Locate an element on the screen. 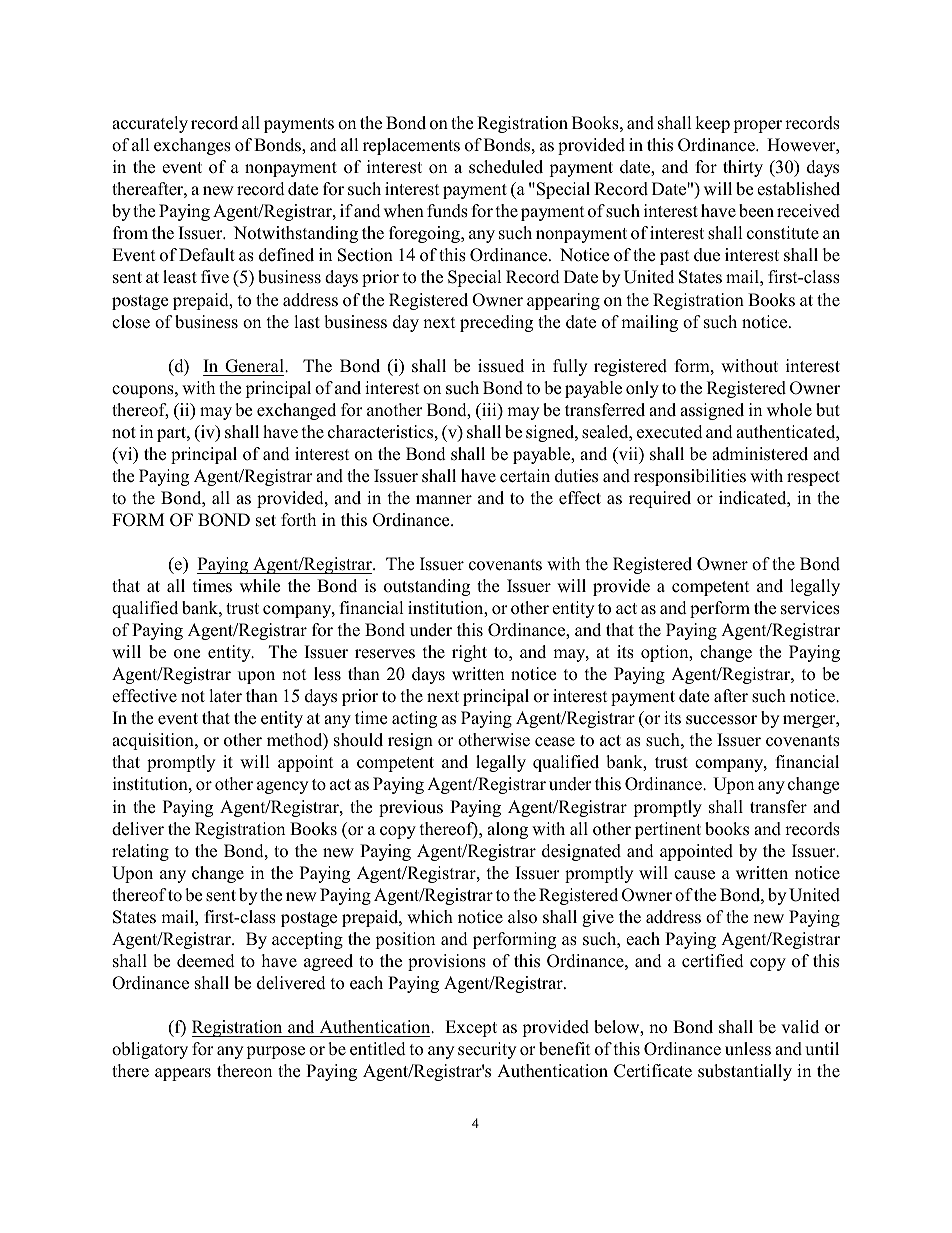 This screenshot has height=1233, width=952. substantially is located at coordinates (745, 1072).
